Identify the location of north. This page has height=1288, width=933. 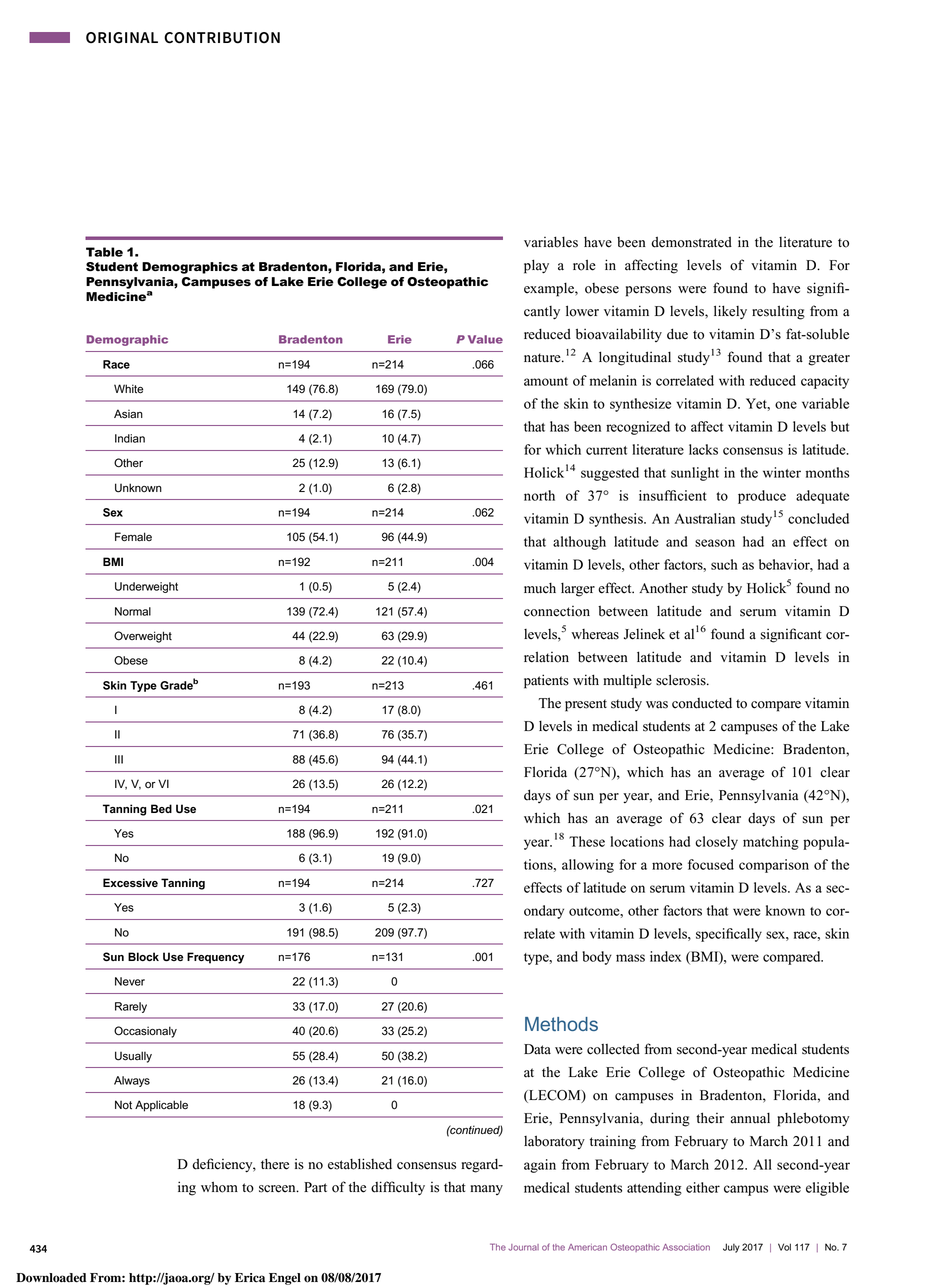
(539, 495).
